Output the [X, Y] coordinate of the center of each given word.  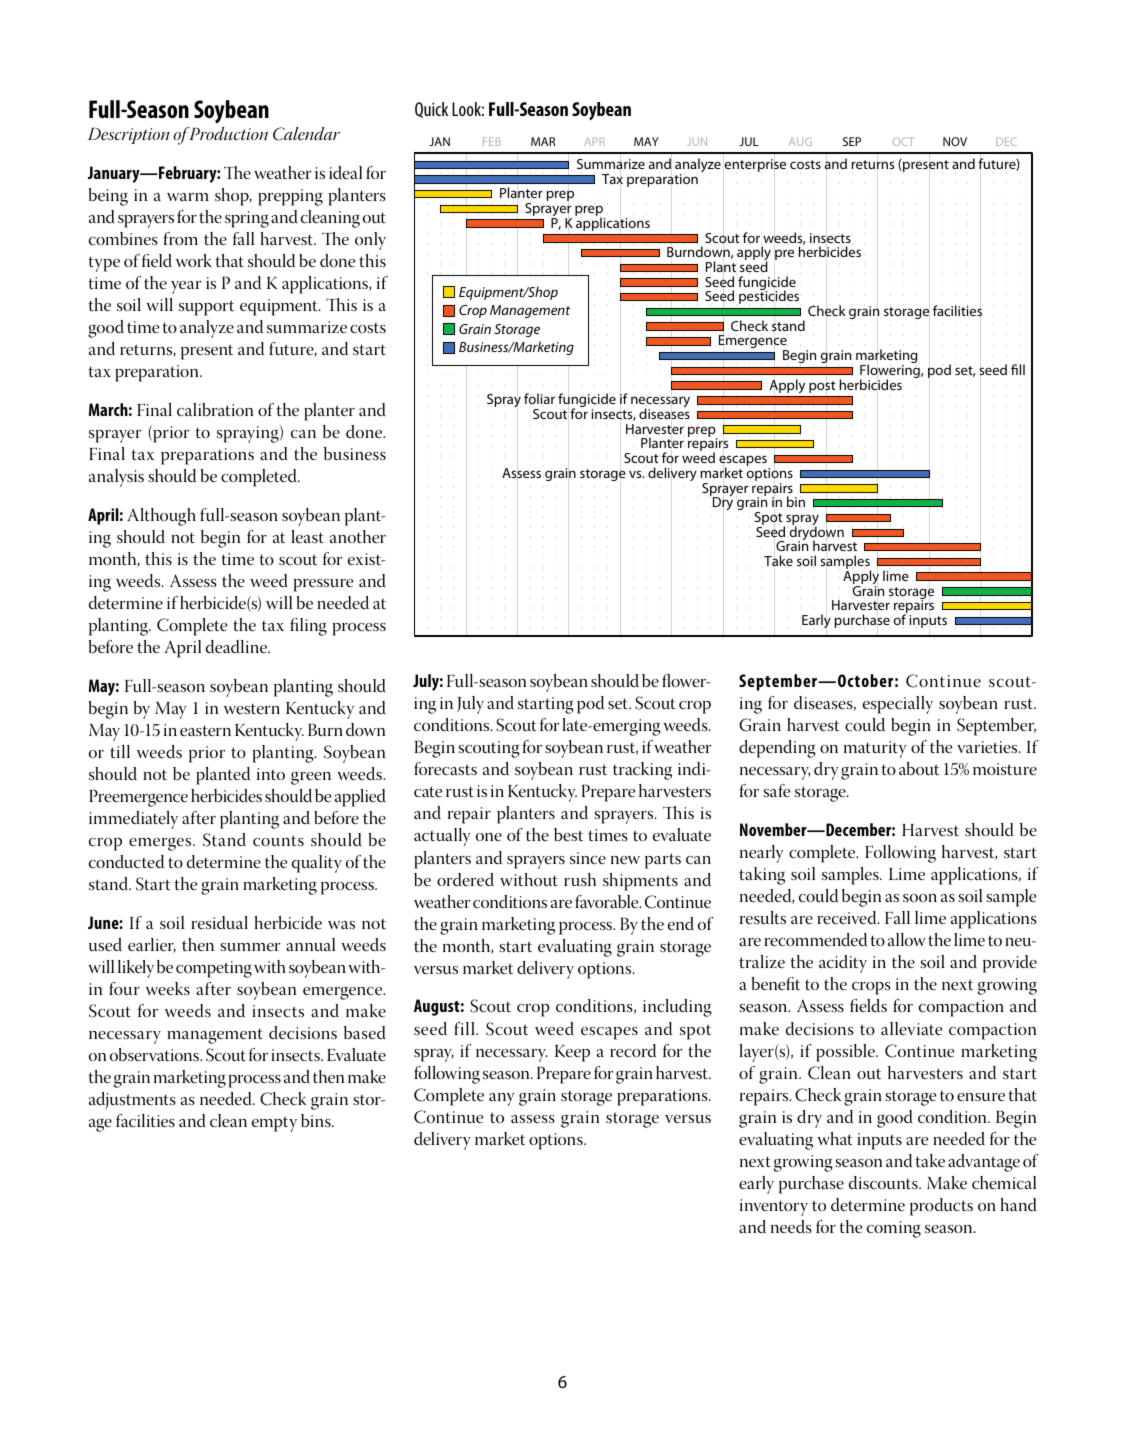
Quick [431, 110]
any [502, 1099]
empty [274, 1124]
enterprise [755, 165]
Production [227, 134]
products [941, 1207]
